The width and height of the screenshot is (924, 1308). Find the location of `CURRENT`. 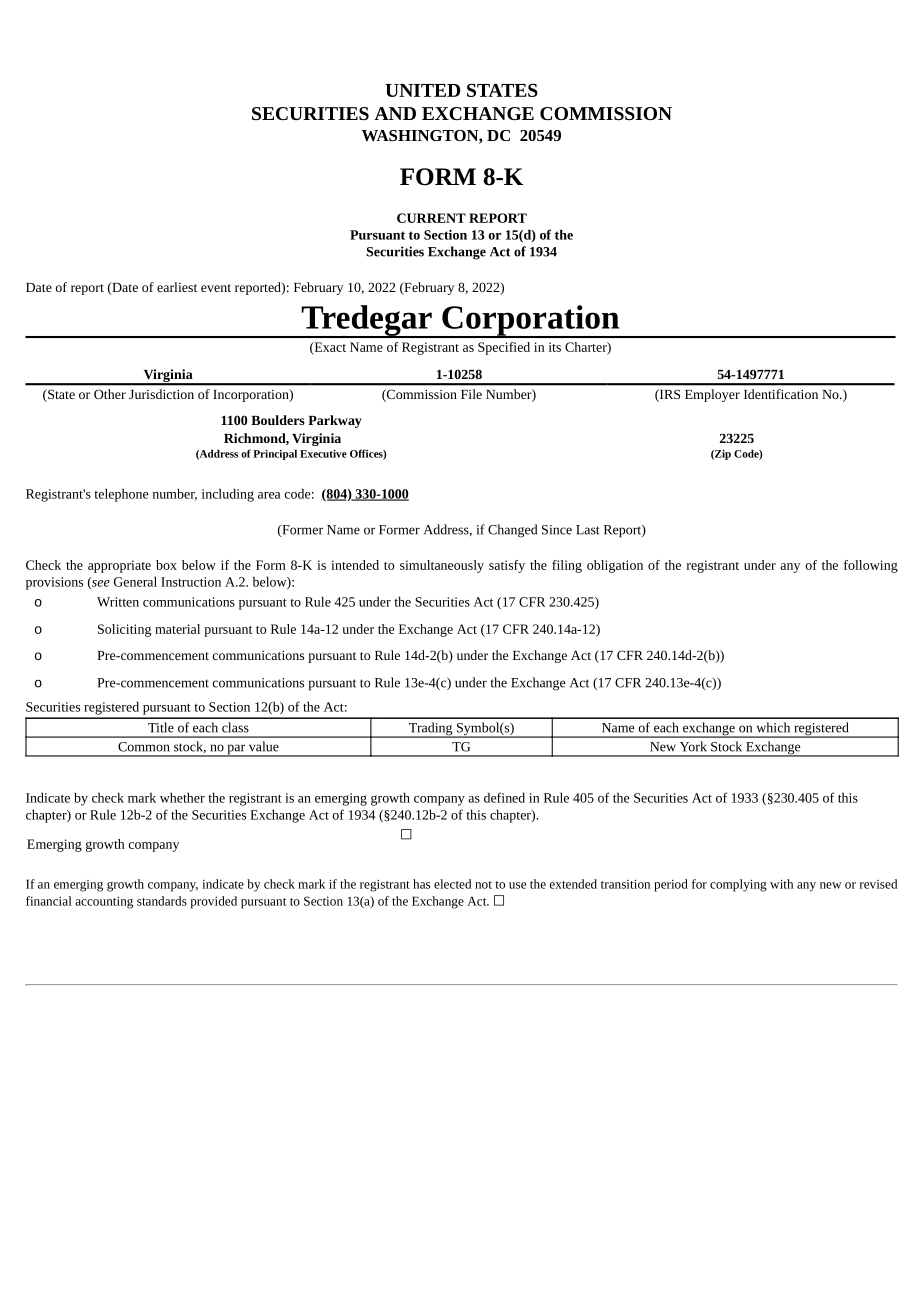

CURRENT is located at coordinates (431, 218).
